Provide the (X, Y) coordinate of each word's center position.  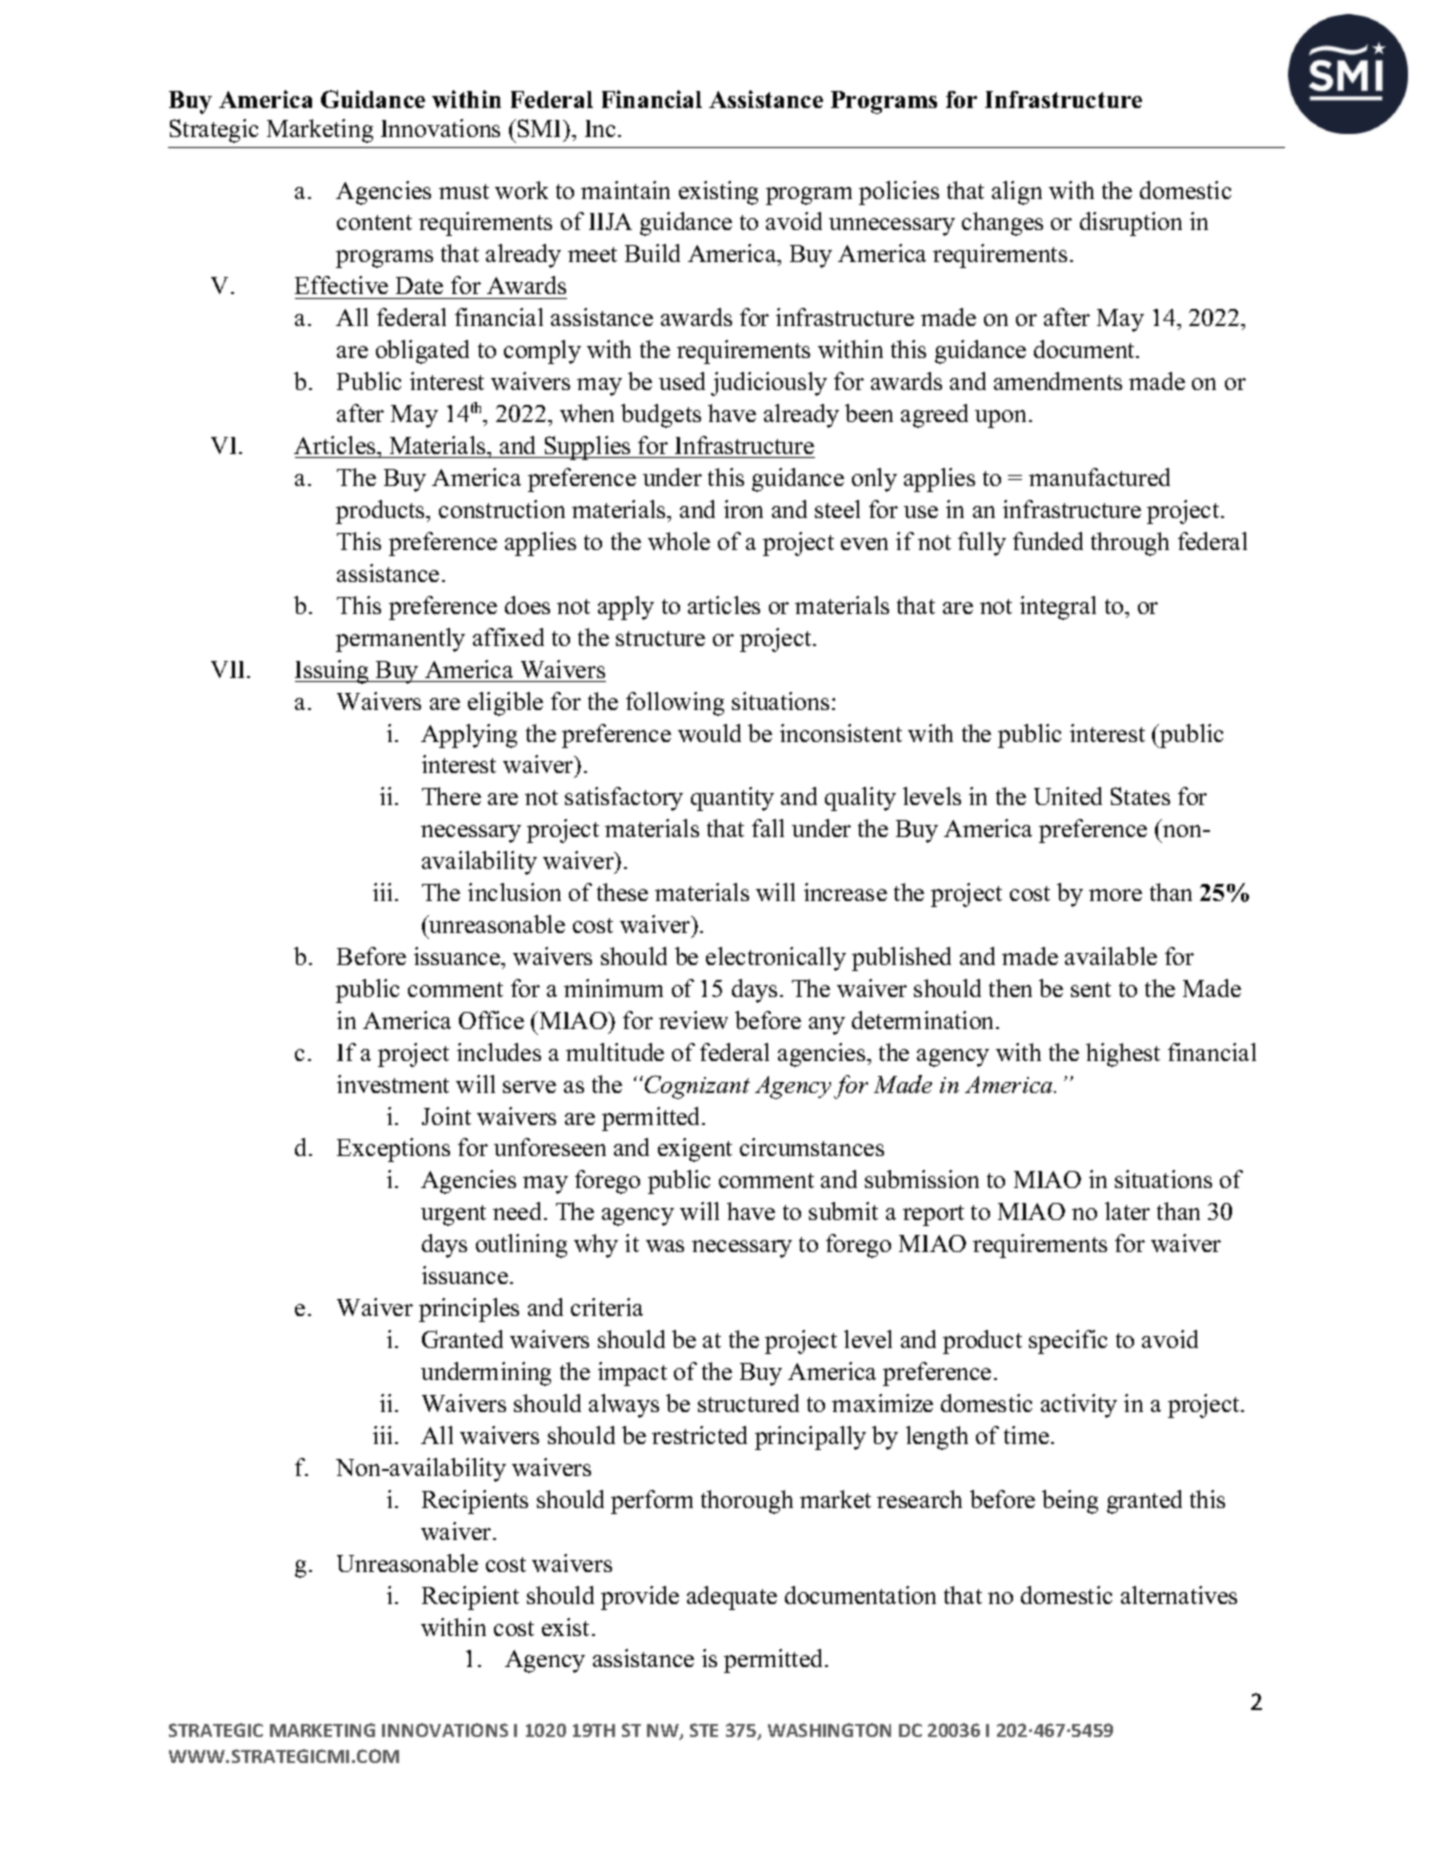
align (1017, 193)
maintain (625, 190)
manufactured (1099, 477)
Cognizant (697, 1087)
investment (393, 1084)
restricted (699, 1435)
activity (1079, 1406)
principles (469, 1310)
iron (743, 509)
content (374, 222)
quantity (732, 799)
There (451, 796)
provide (640, 1598)
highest (1123, 1055)
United (1068, 796)
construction (502, 509)
